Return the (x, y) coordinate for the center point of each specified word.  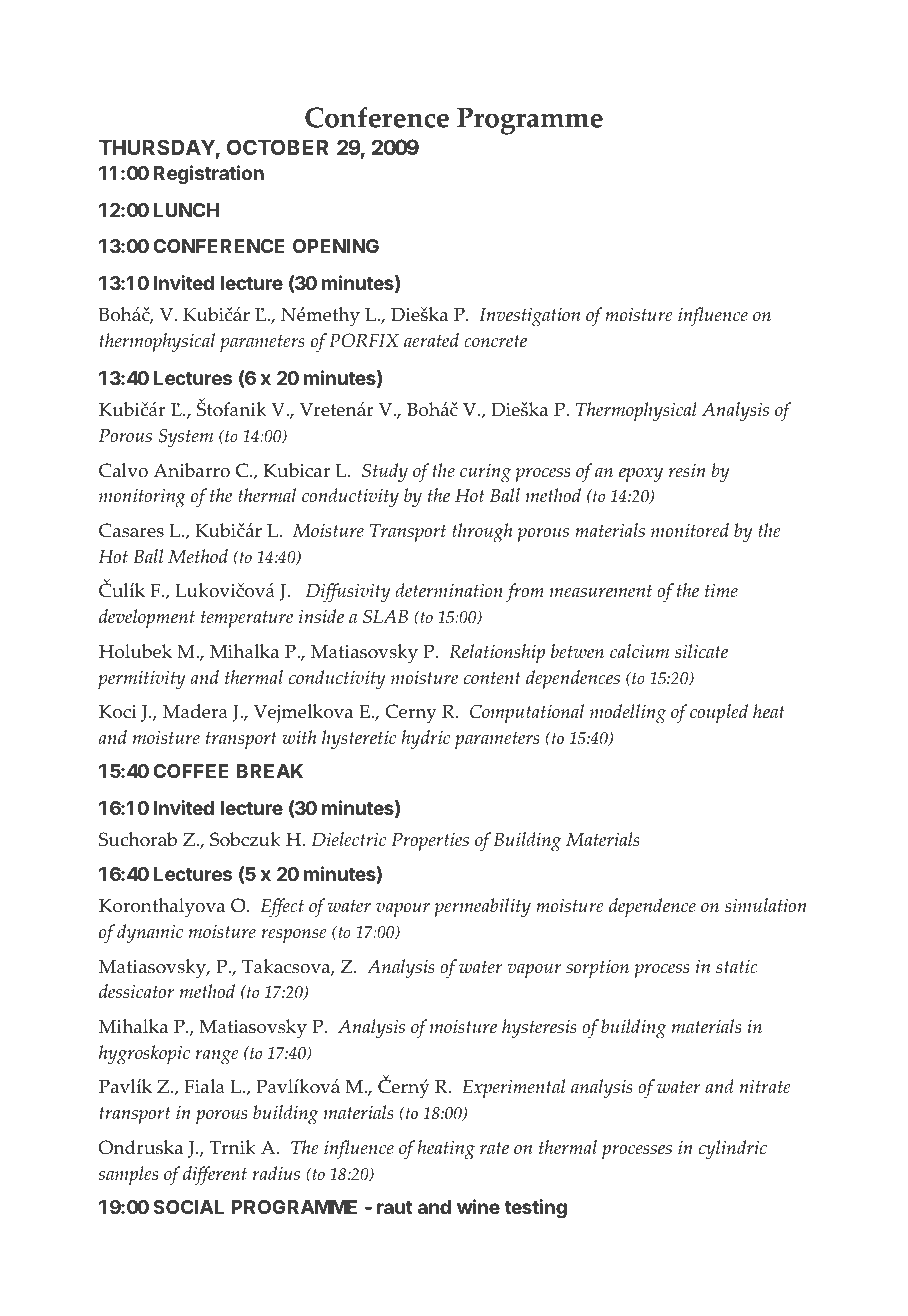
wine (478, 1206)
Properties (430, 841)
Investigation (529, 317)
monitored (690, 530)
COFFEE (191, 771)
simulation (766, 905)
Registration (209, 174)
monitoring (142, 498)
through (482, 533)
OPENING (336, 246)
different (215, 1176)
